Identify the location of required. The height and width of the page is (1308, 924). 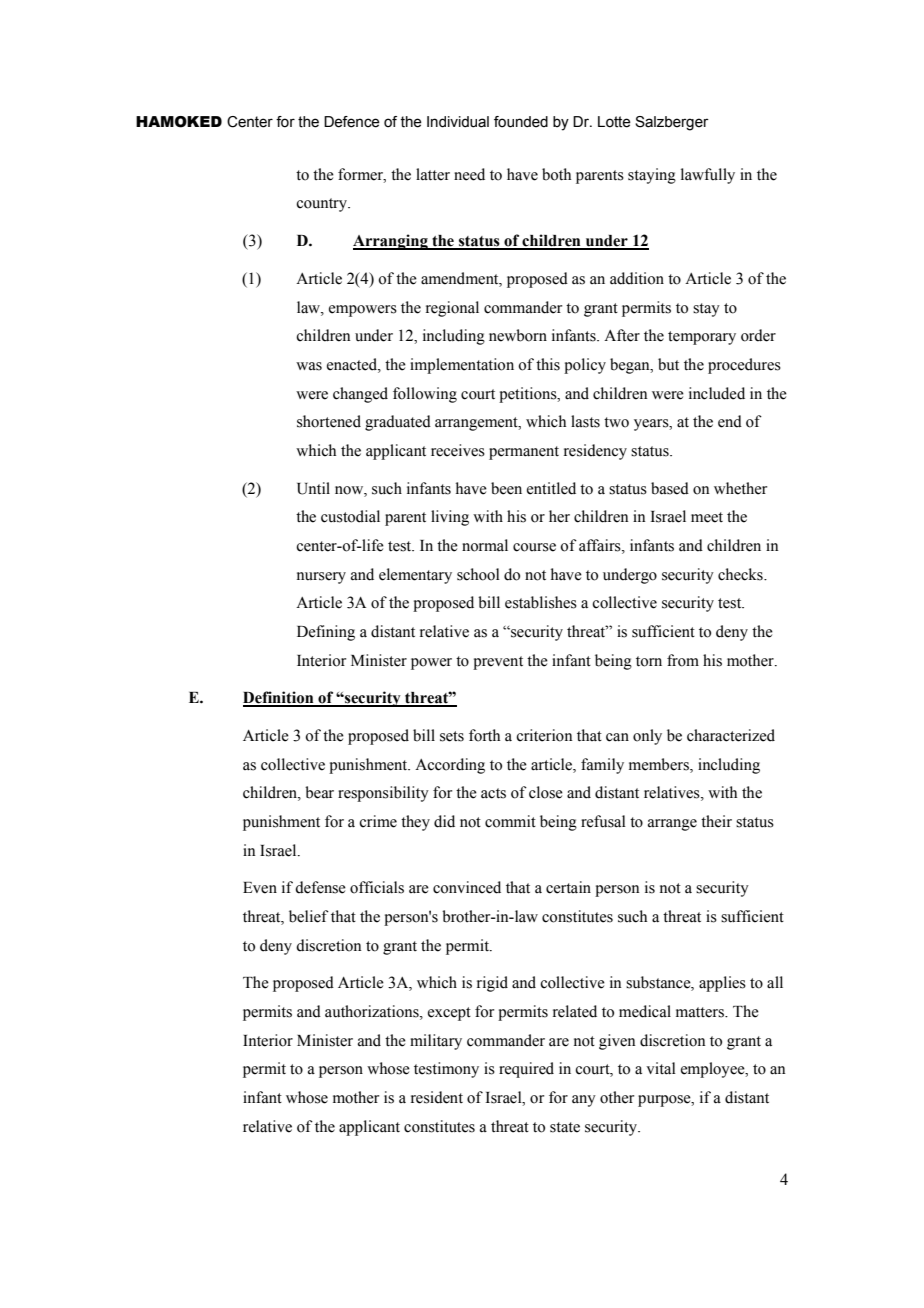
(526, 1070).
